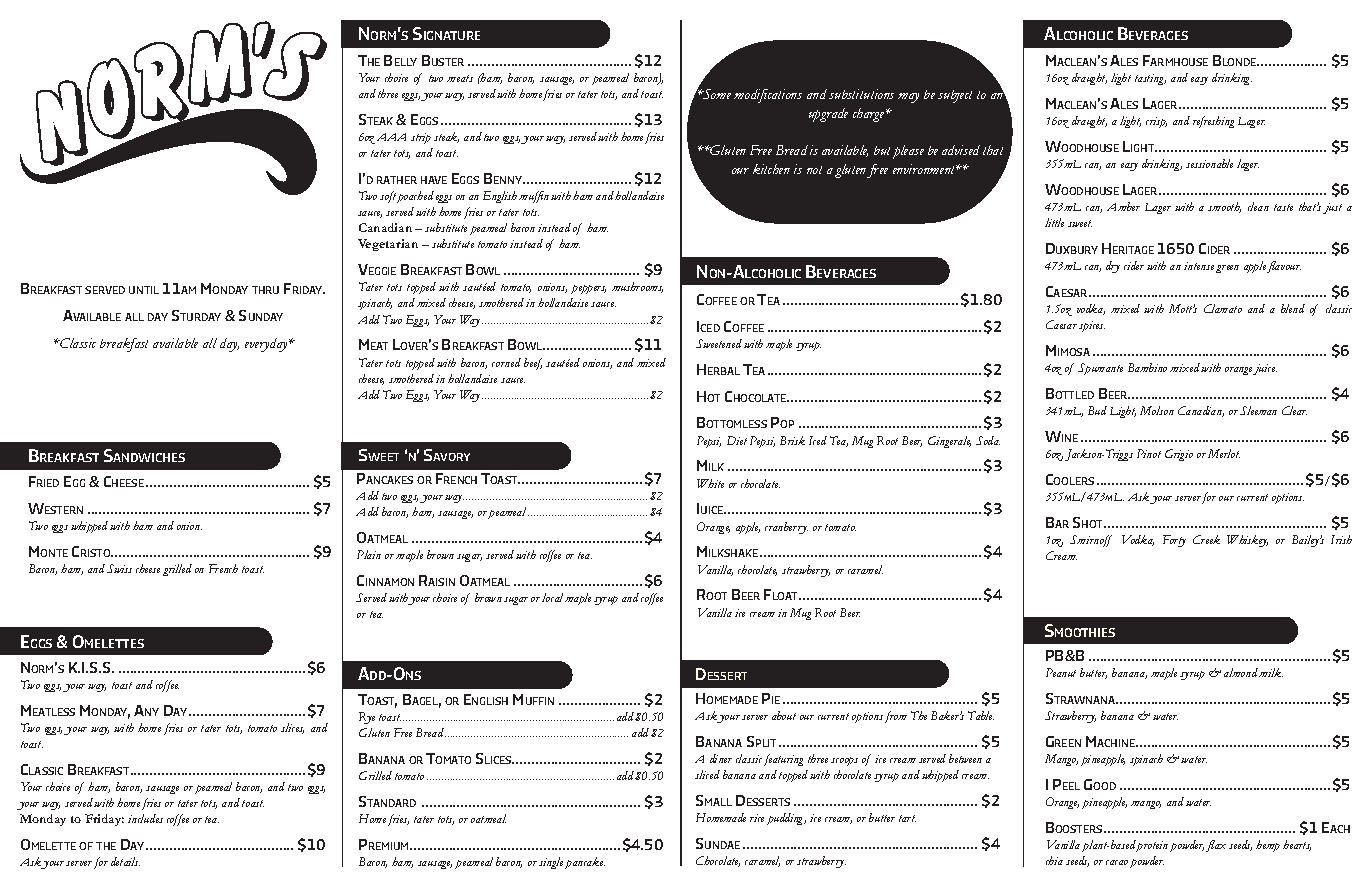 This image has width=1372, height=887. Describe the element at coordinates (145, 818) in the image. I see `includes` at that location.
